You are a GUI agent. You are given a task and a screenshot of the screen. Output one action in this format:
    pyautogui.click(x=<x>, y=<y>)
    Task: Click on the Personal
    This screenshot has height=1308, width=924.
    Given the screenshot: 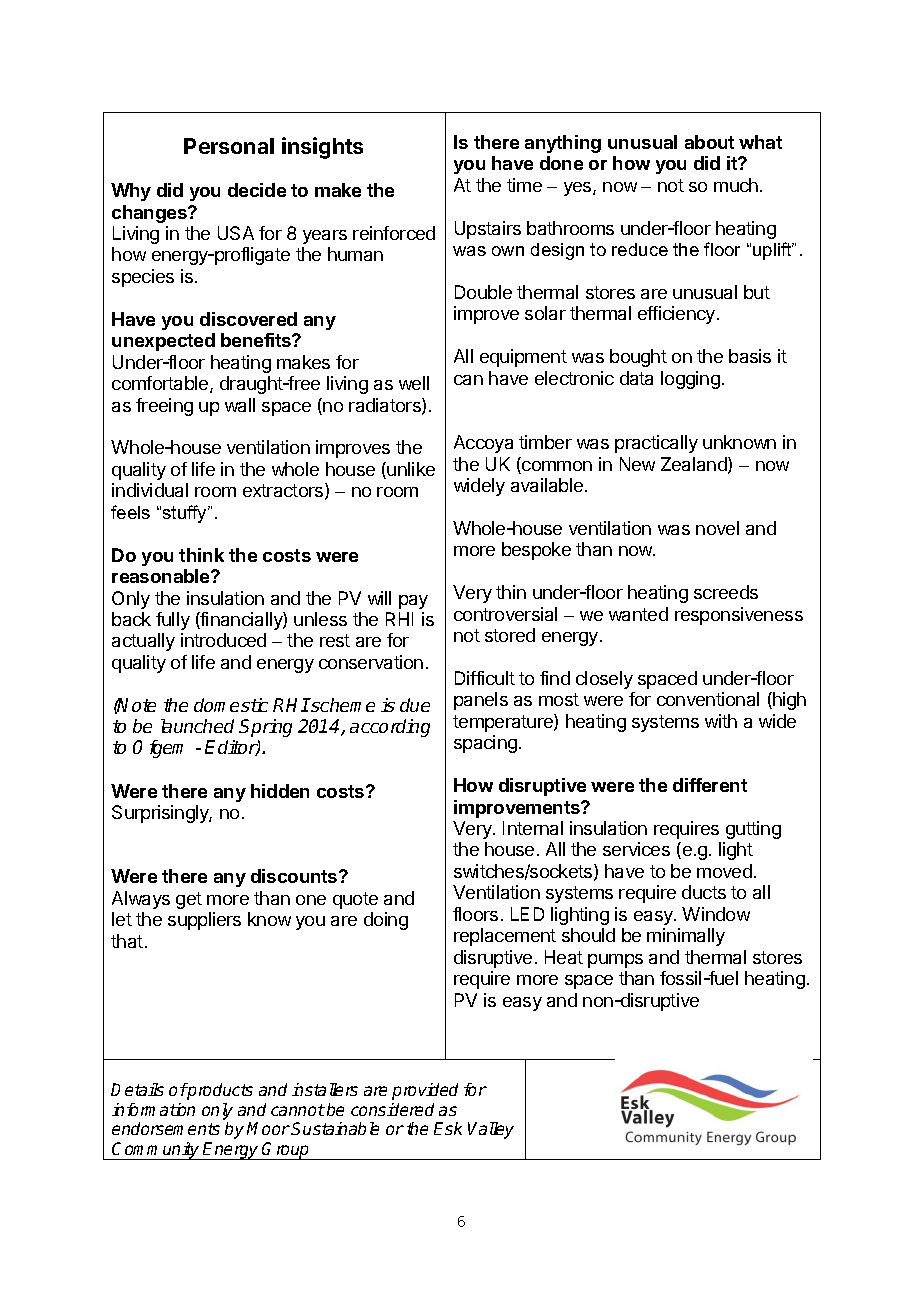 What is the action you would take?
    pyautogui.click(x=229, y=146)
